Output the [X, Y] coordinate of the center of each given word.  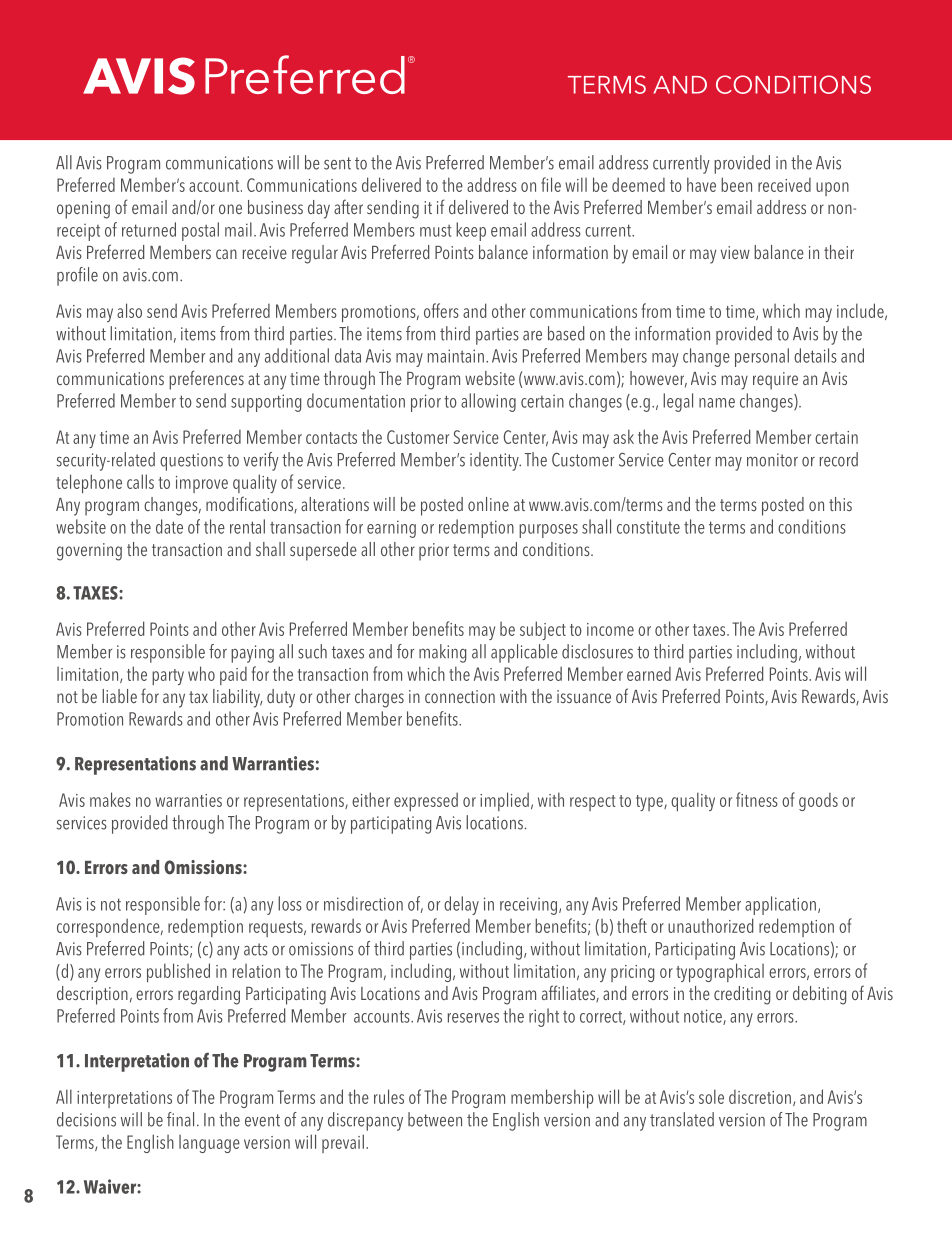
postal [200, 231]
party [168, 677]
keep [471, 231]
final [180, 1119]
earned [649, 674]
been [736, 184]
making [442, 653]
